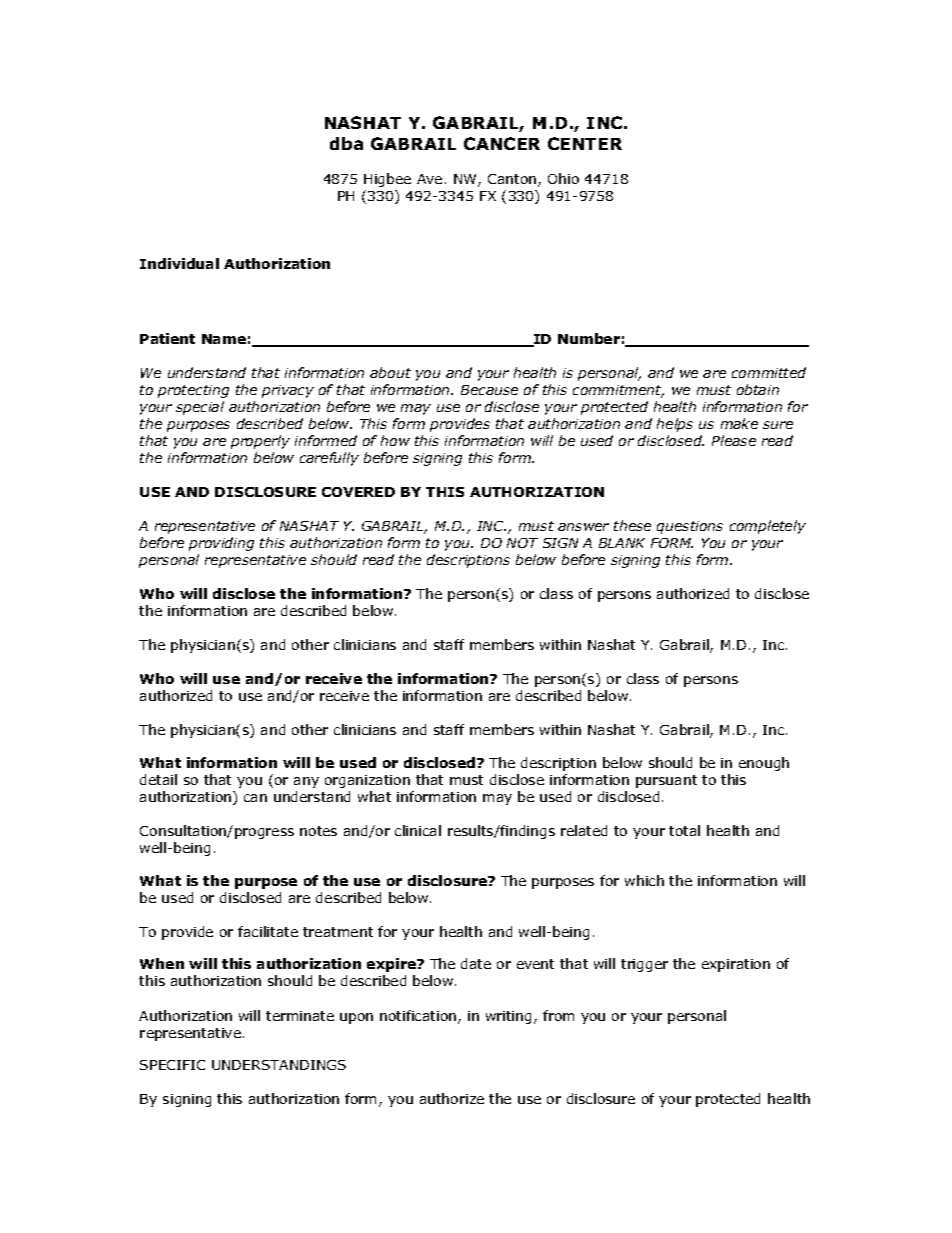  I want to click on CENTER, so click(585, 143).
